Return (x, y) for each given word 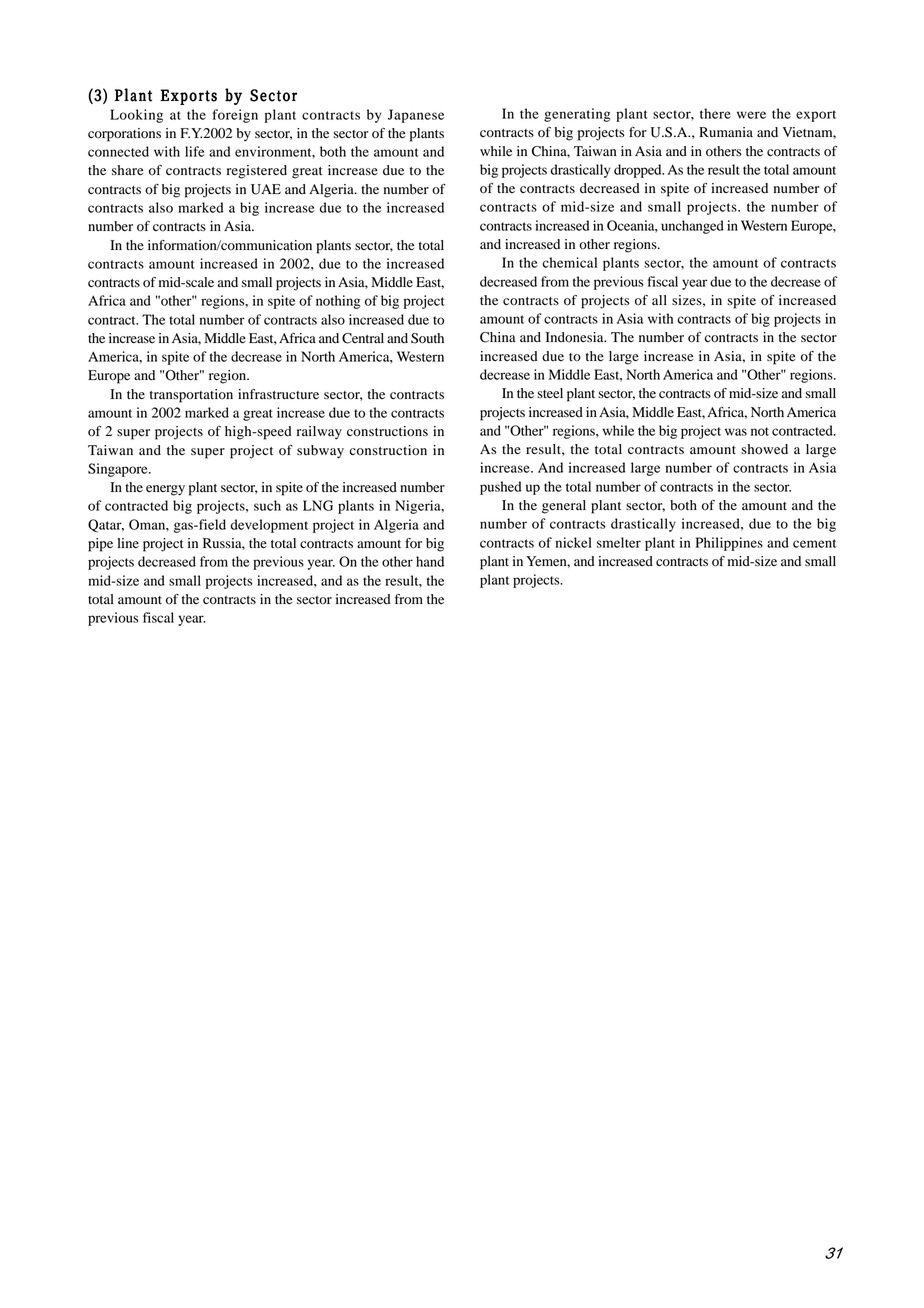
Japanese (416, 116)
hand (430, 561)
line (128, 543)
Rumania (726, 132)
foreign (235, 116)
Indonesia (576, 337)
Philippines (729, 544)
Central (363, 338)
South (427, 338)
